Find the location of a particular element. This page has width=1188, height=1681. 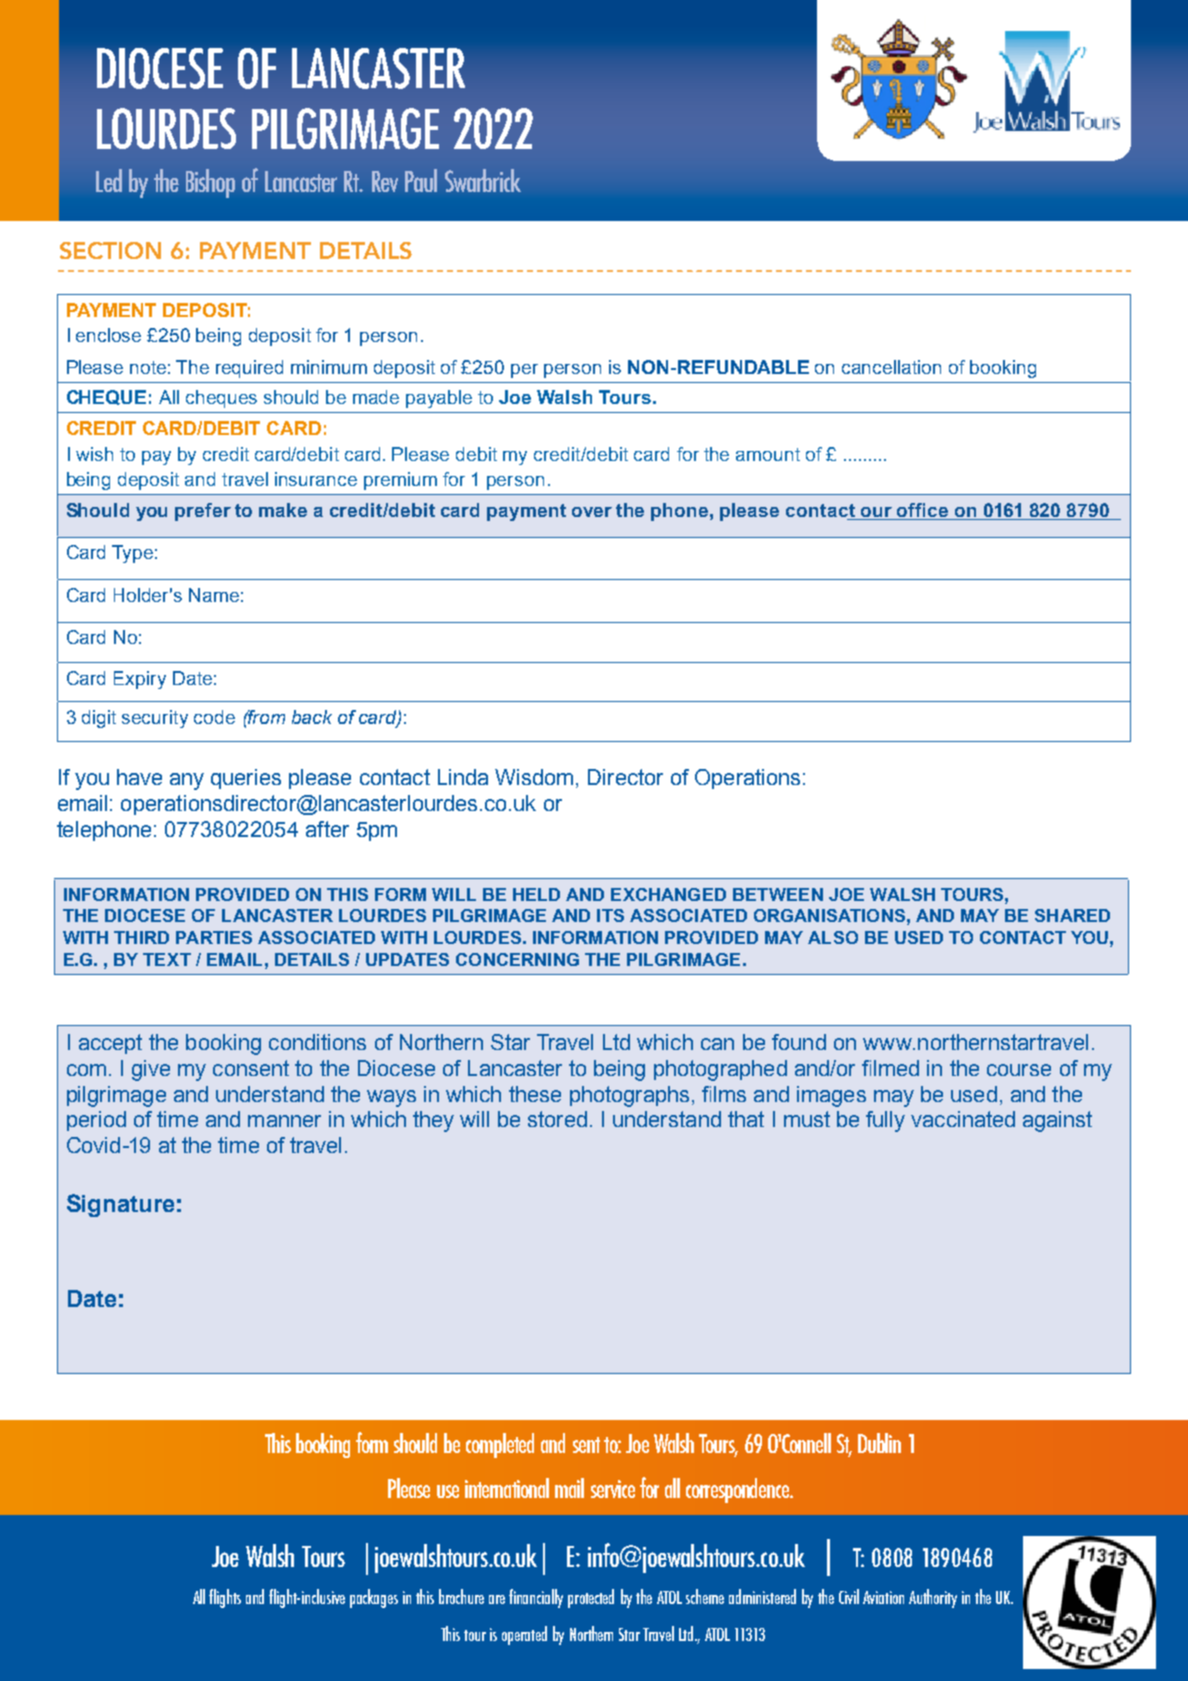

protected is located at coordinates (591, 1598).
